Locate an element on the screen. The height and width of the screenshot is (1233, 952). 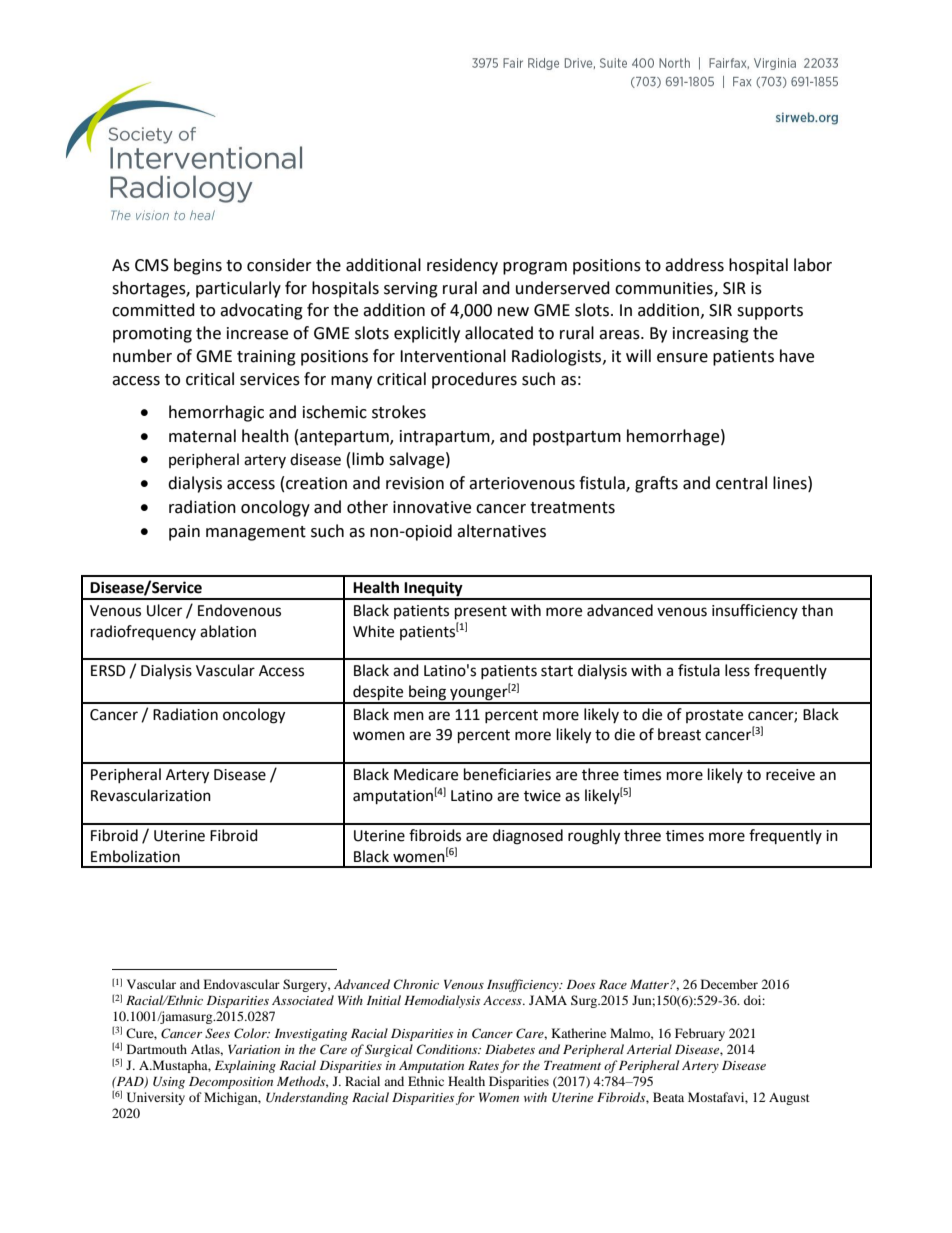
particularly is located at coordinates (238, 289).
